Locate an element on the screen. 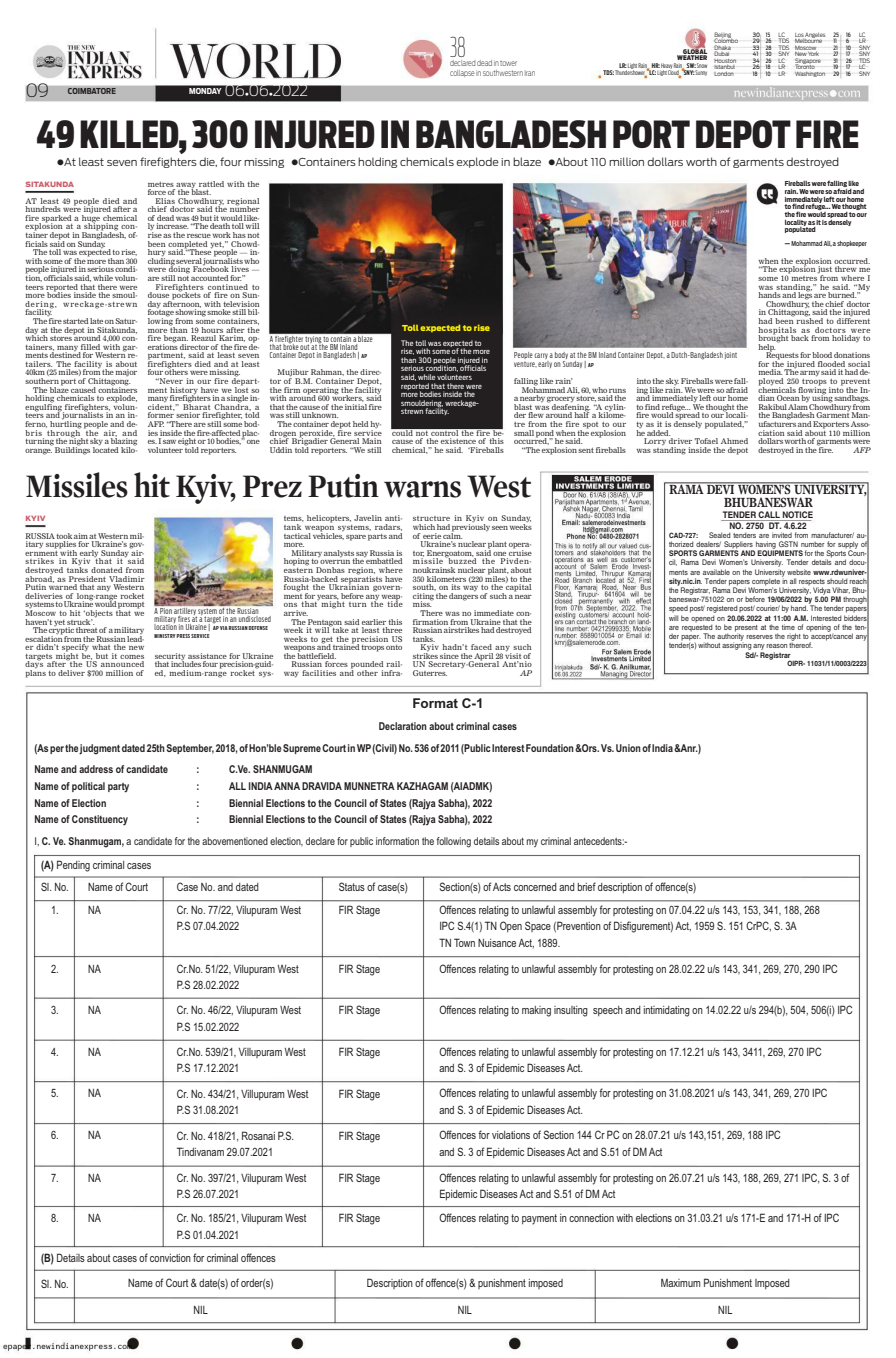  comes is located at coordinates (132, 657).
